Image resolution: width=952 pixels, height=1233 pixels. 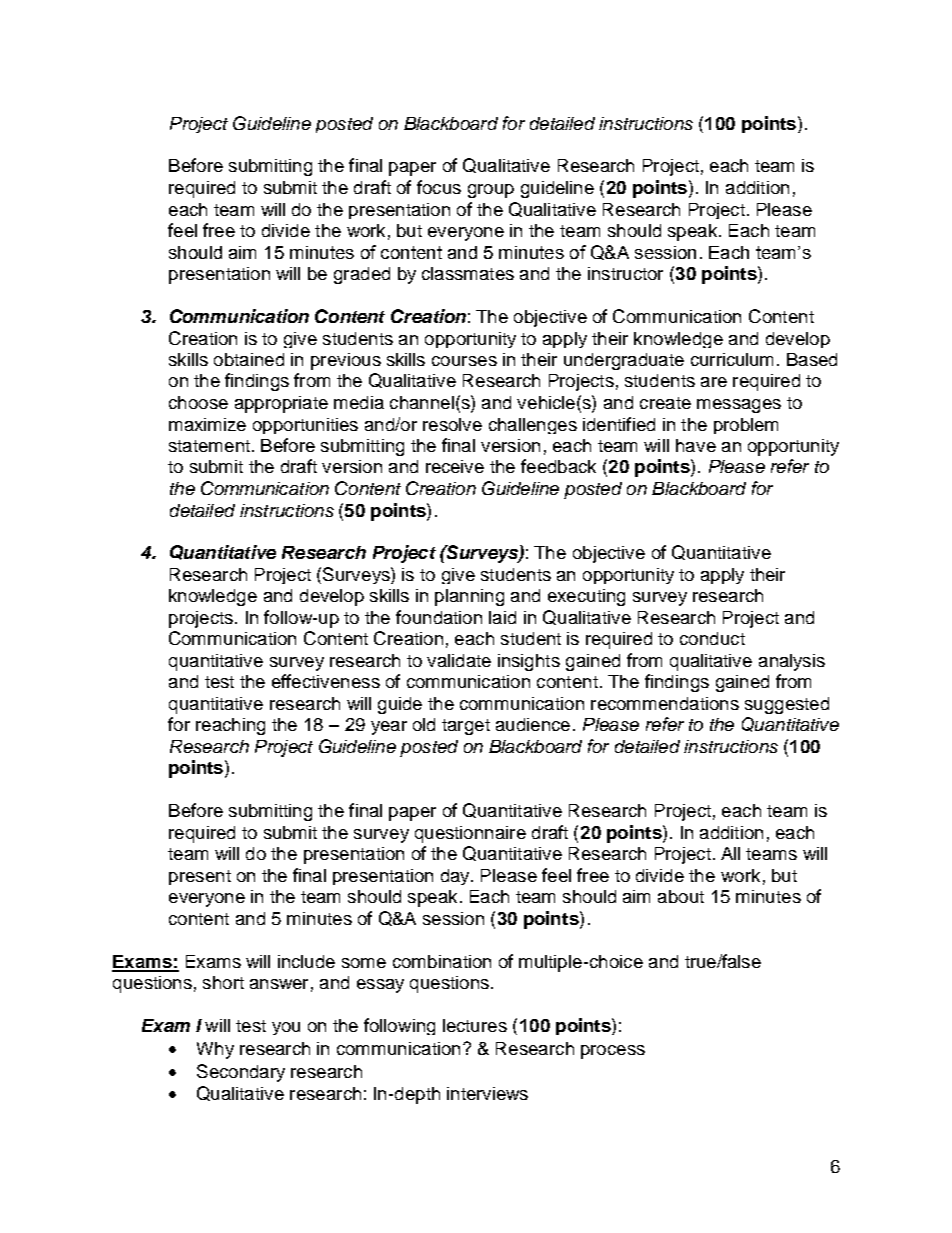 I want to click on group, so click(x=491, y=191).
